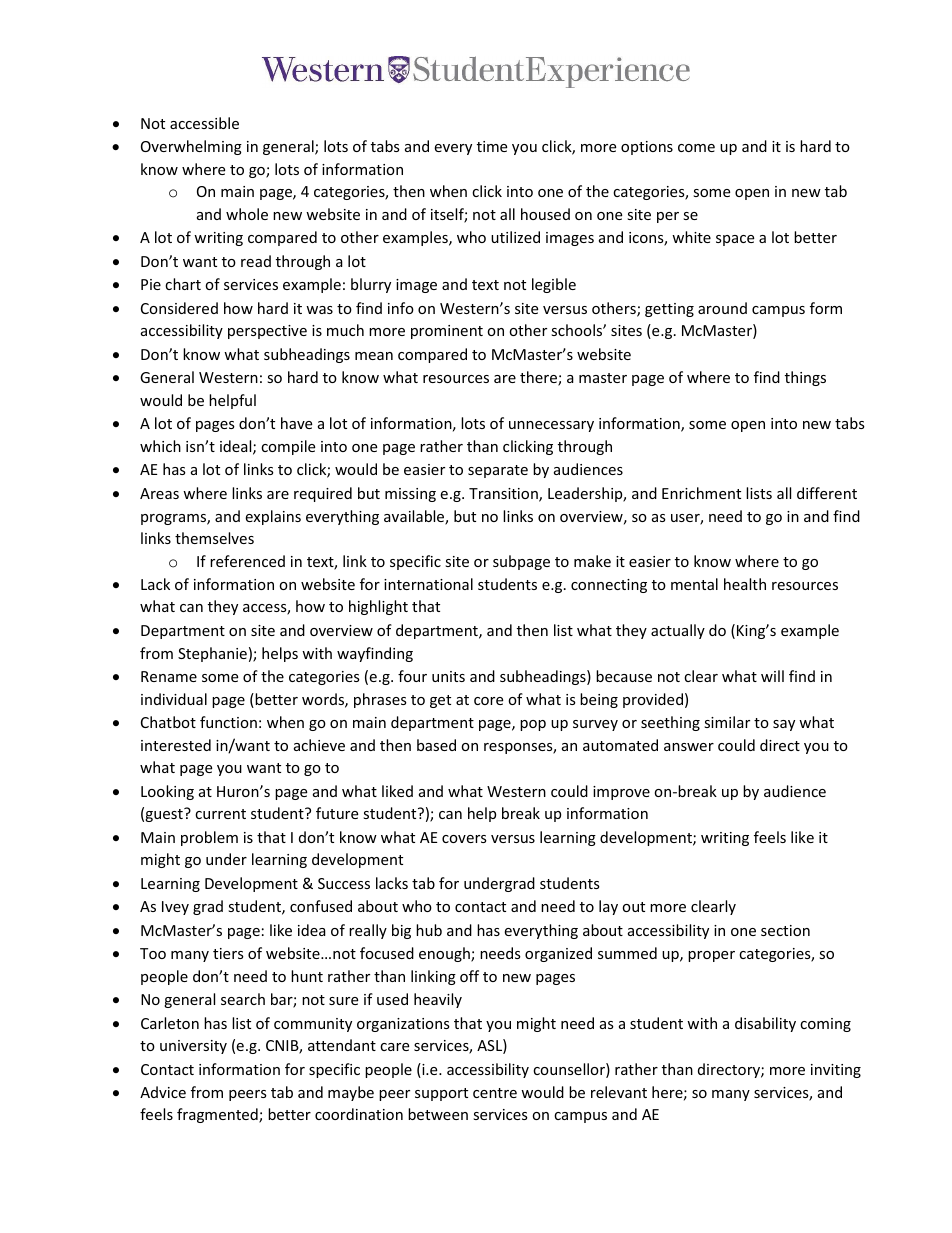 The image size is (952, 1233). I want to click on time, so click(492, 146).
